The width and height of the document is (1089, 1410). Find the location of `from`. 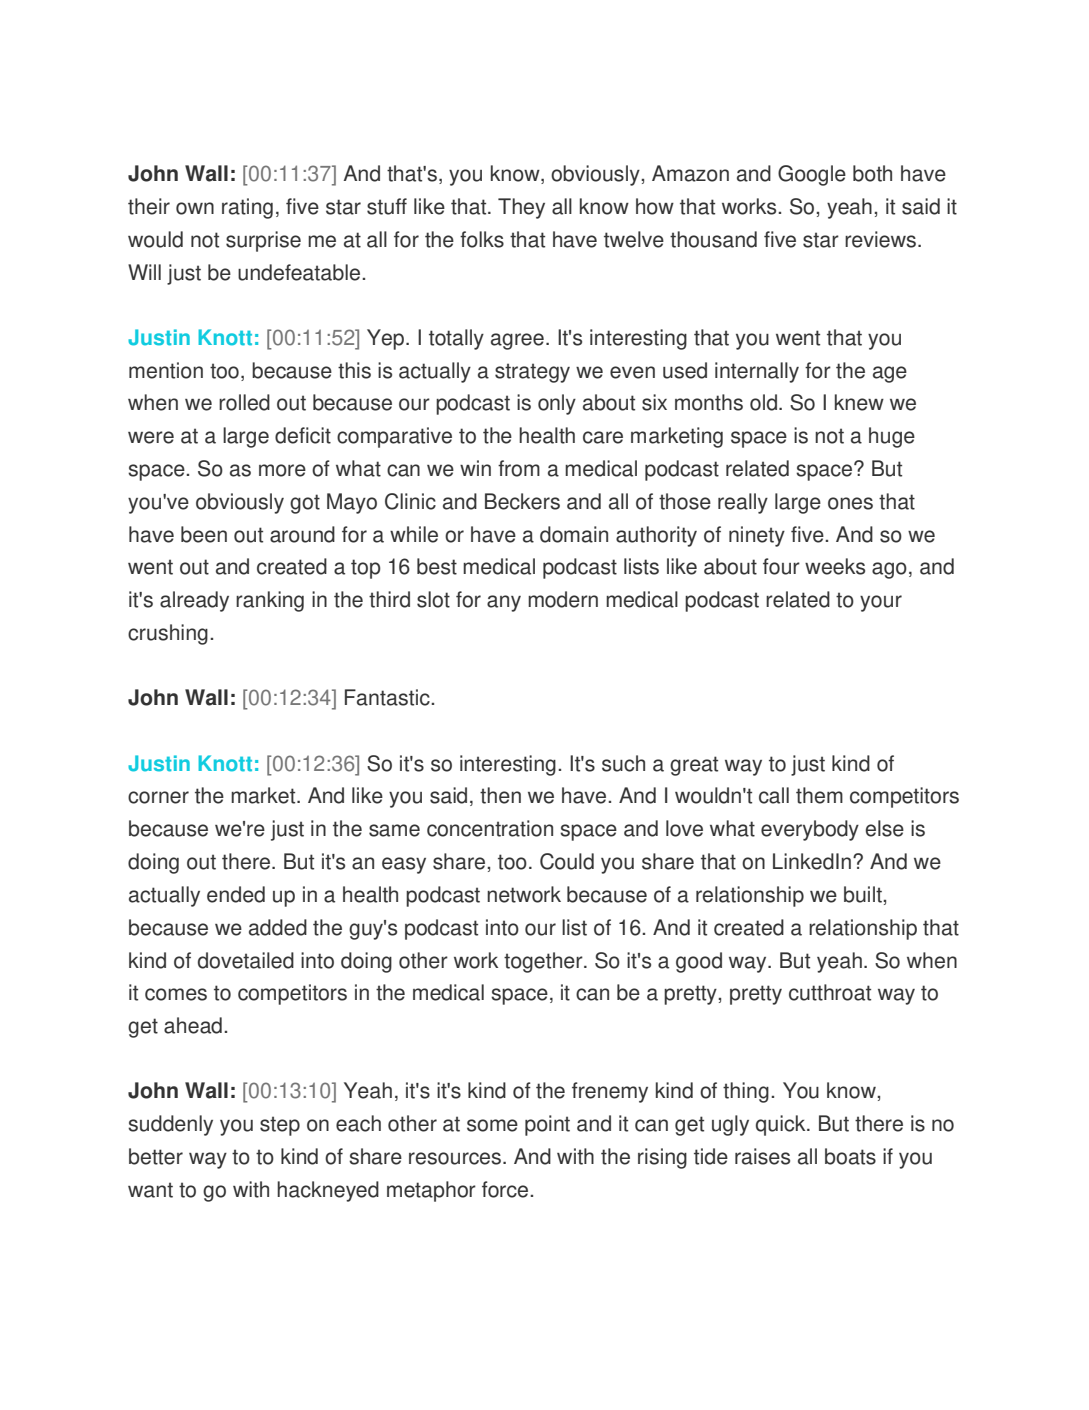

from is located at coordinates (519, 468).
